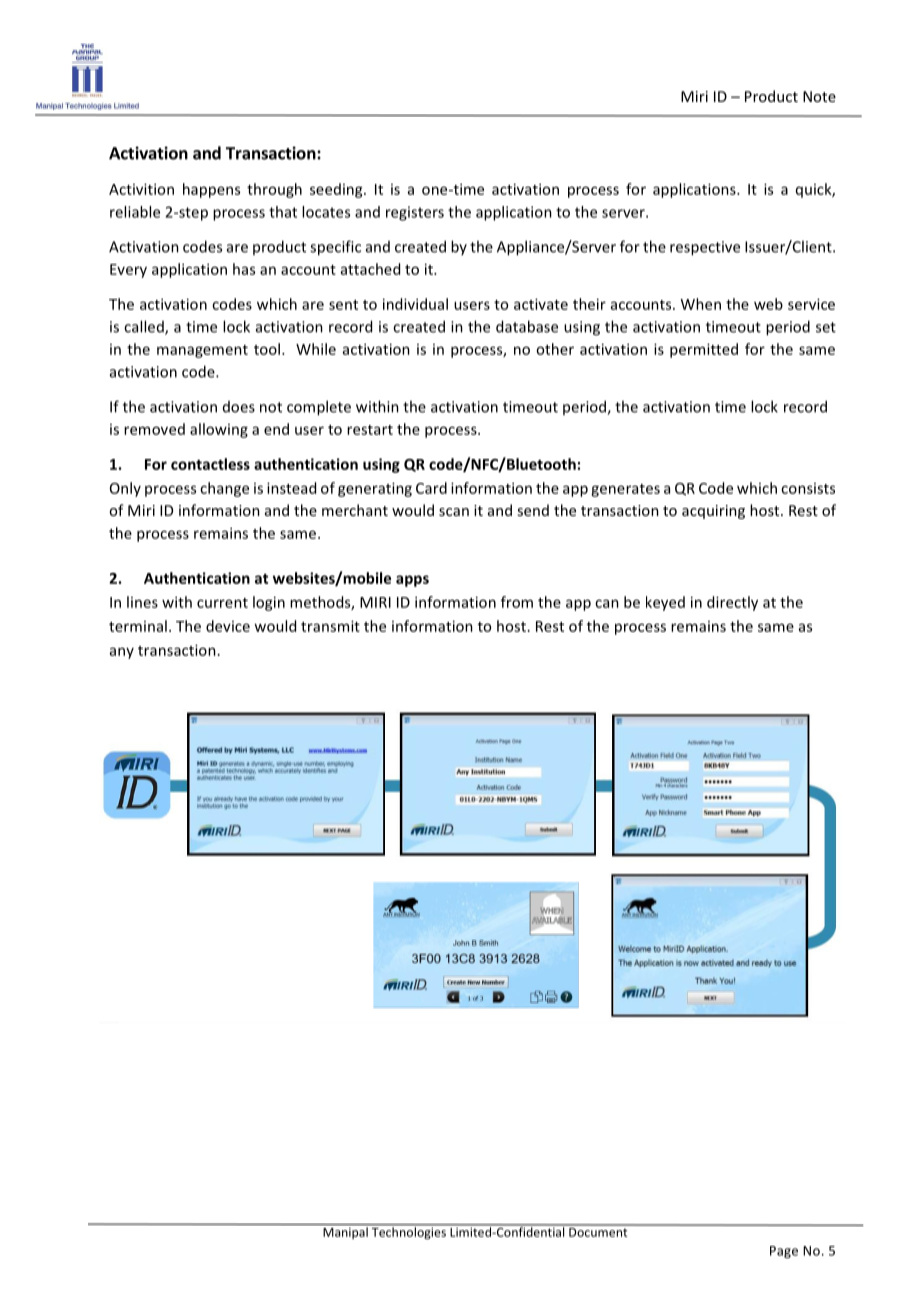 The width and height of the screenshot is (924, 1308). Describe the element at coordinates (122, 653) in the screenshot. I see `any` at that location.
